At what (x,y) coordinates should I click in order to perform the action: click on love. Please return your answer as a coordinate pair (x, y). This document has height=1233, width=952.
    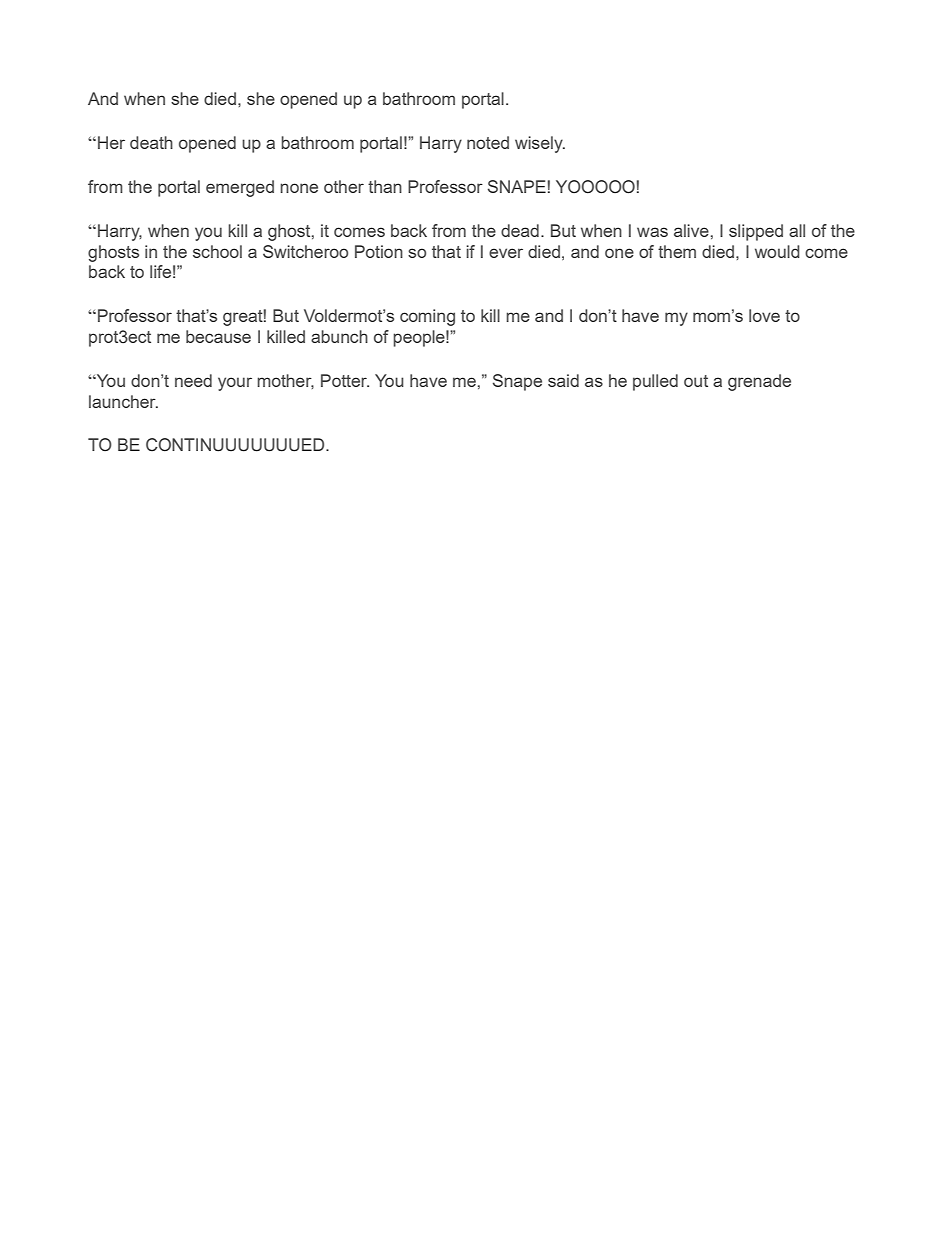
    Looking at the image, I should click on (764, 315).
